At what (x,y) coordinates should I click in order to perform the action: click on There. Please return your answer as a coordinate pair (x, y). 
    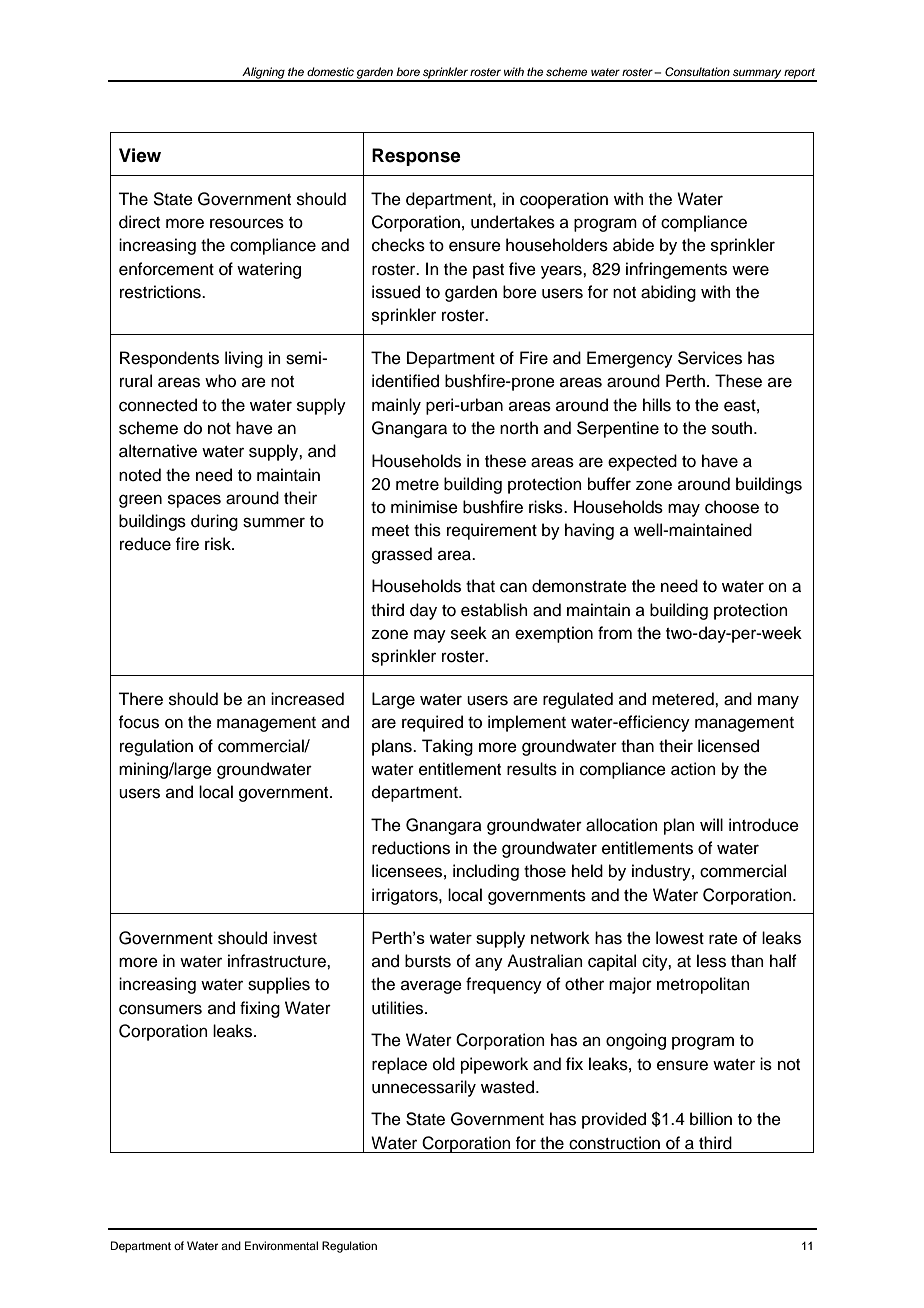
    Looking at the image, I should click on (140, 699).
